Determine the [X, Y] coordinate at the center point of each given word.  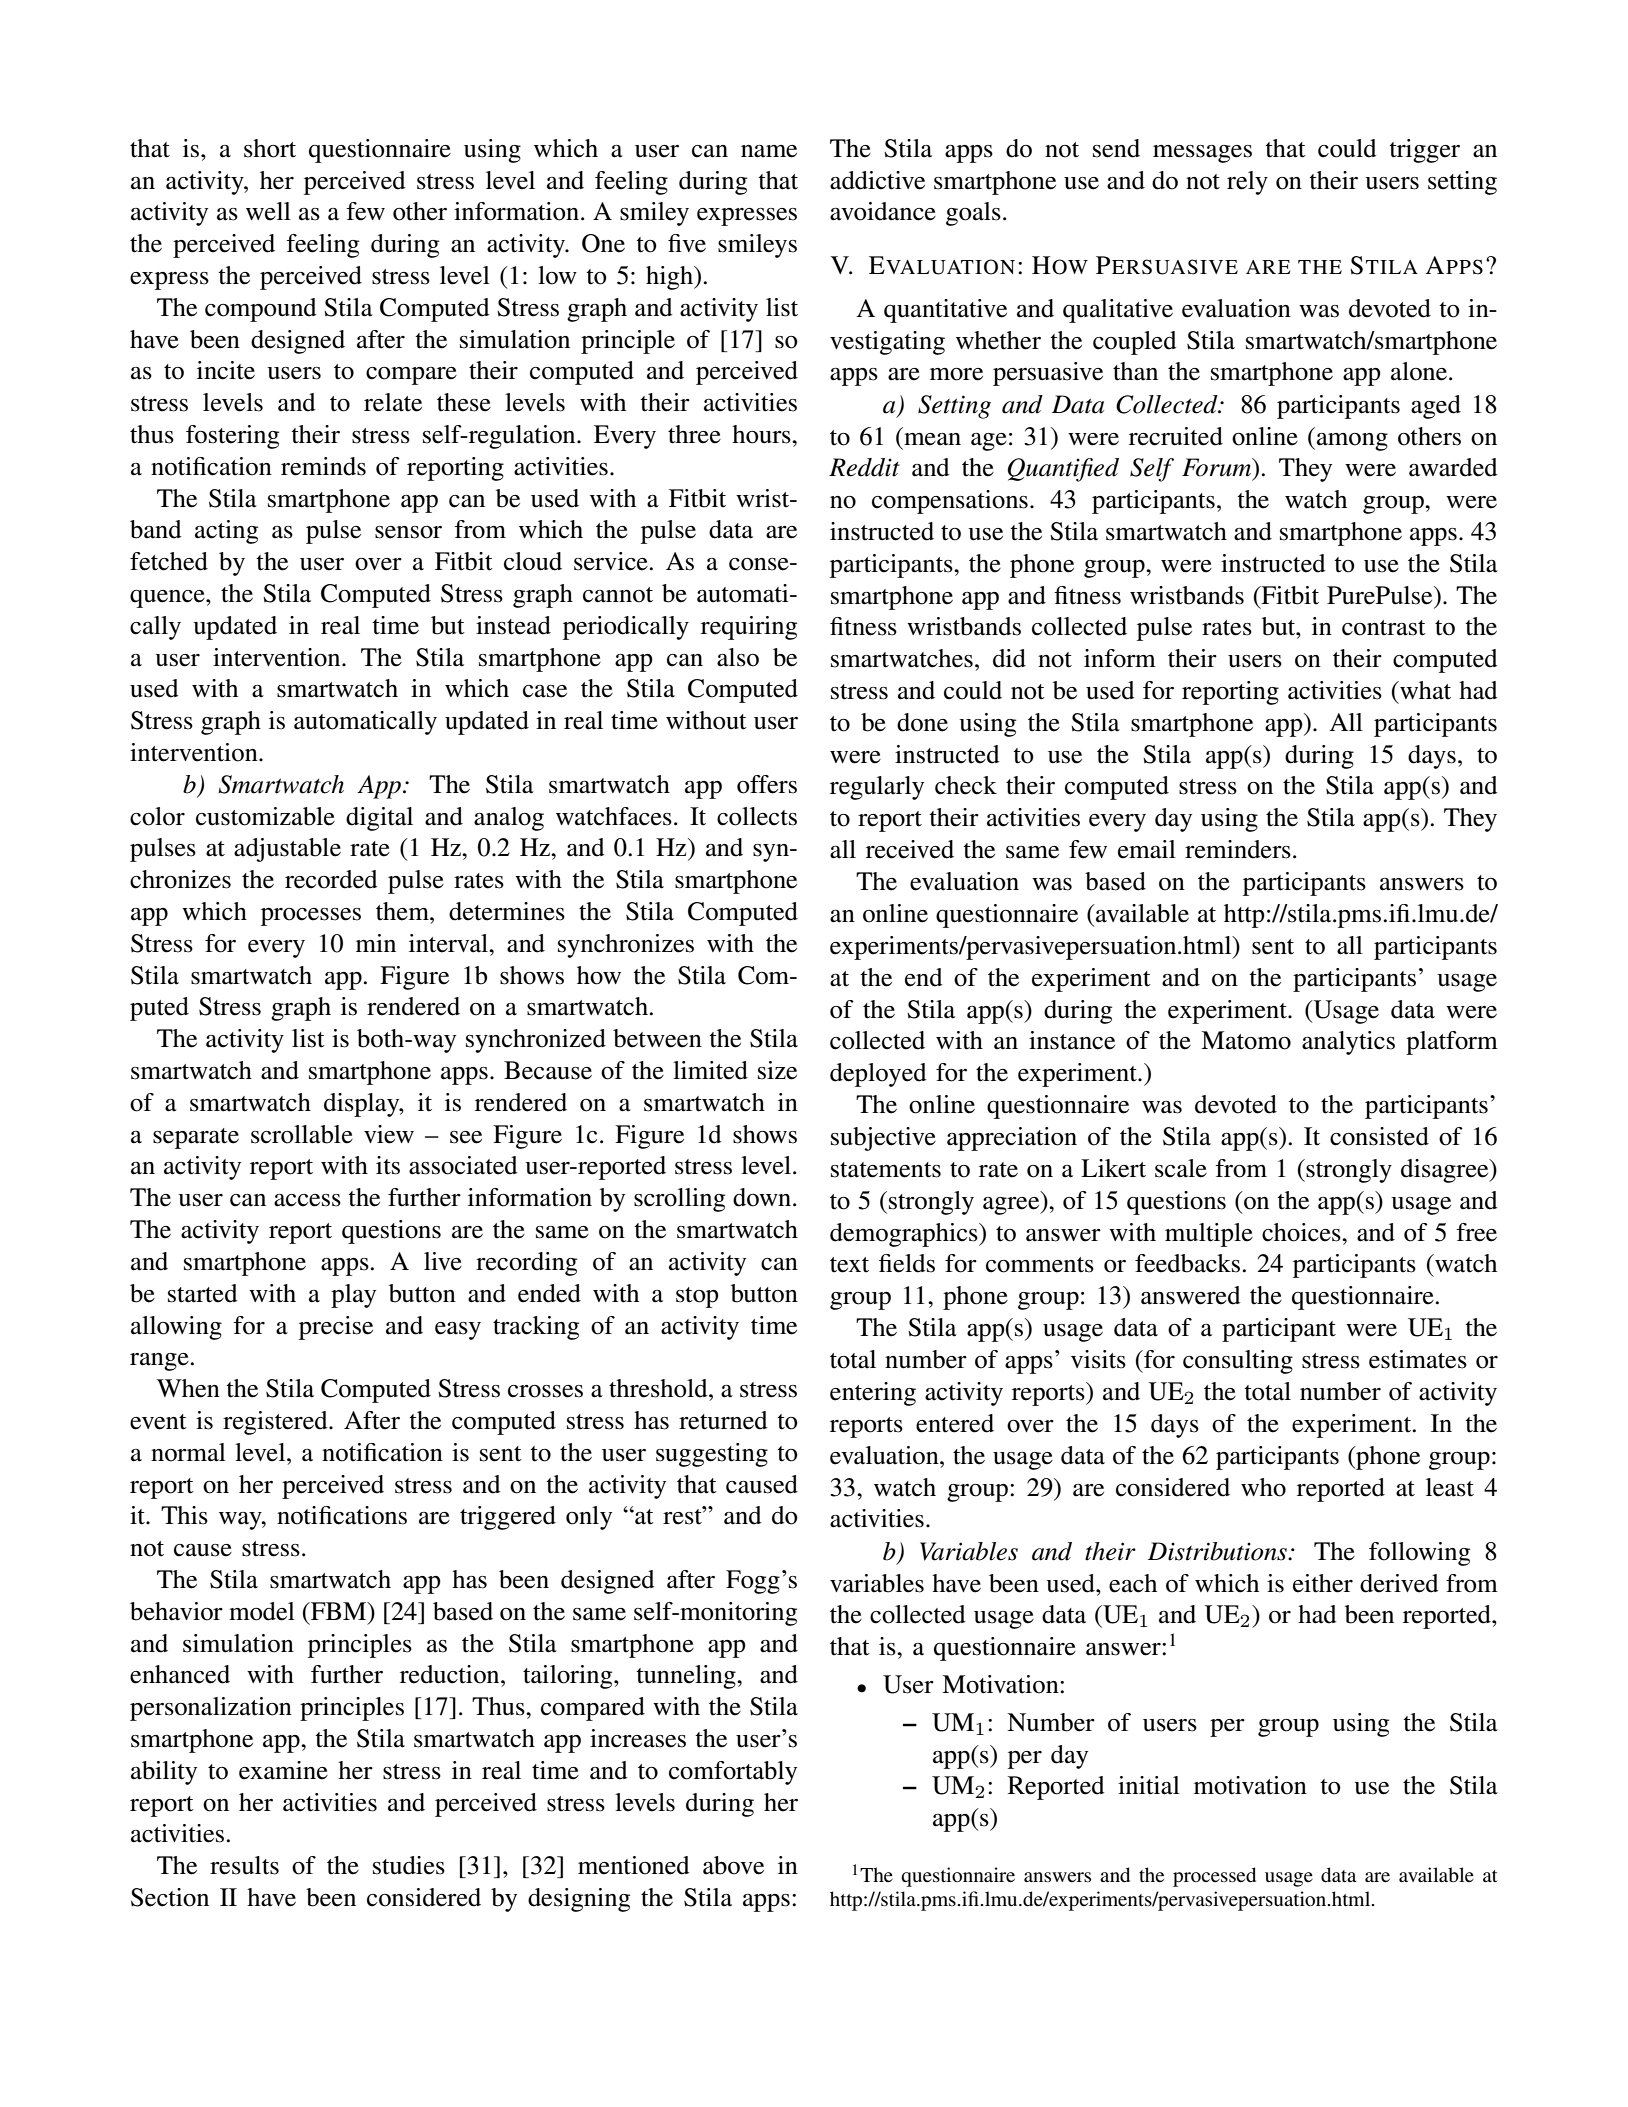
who [1263, 1487]
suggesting [712, 1455]
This [184, 1515]
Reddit [864, 467]
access [307, 1200]
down [763, 1197]
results [244, 1865]
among [1352, 442]
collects [757, 816]
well [268, 211]
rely [1247, 183]
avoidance [883, 211]
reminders [1238, 849]
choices [1302, 1232]
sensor [408, 532]
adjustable [287, 850]
